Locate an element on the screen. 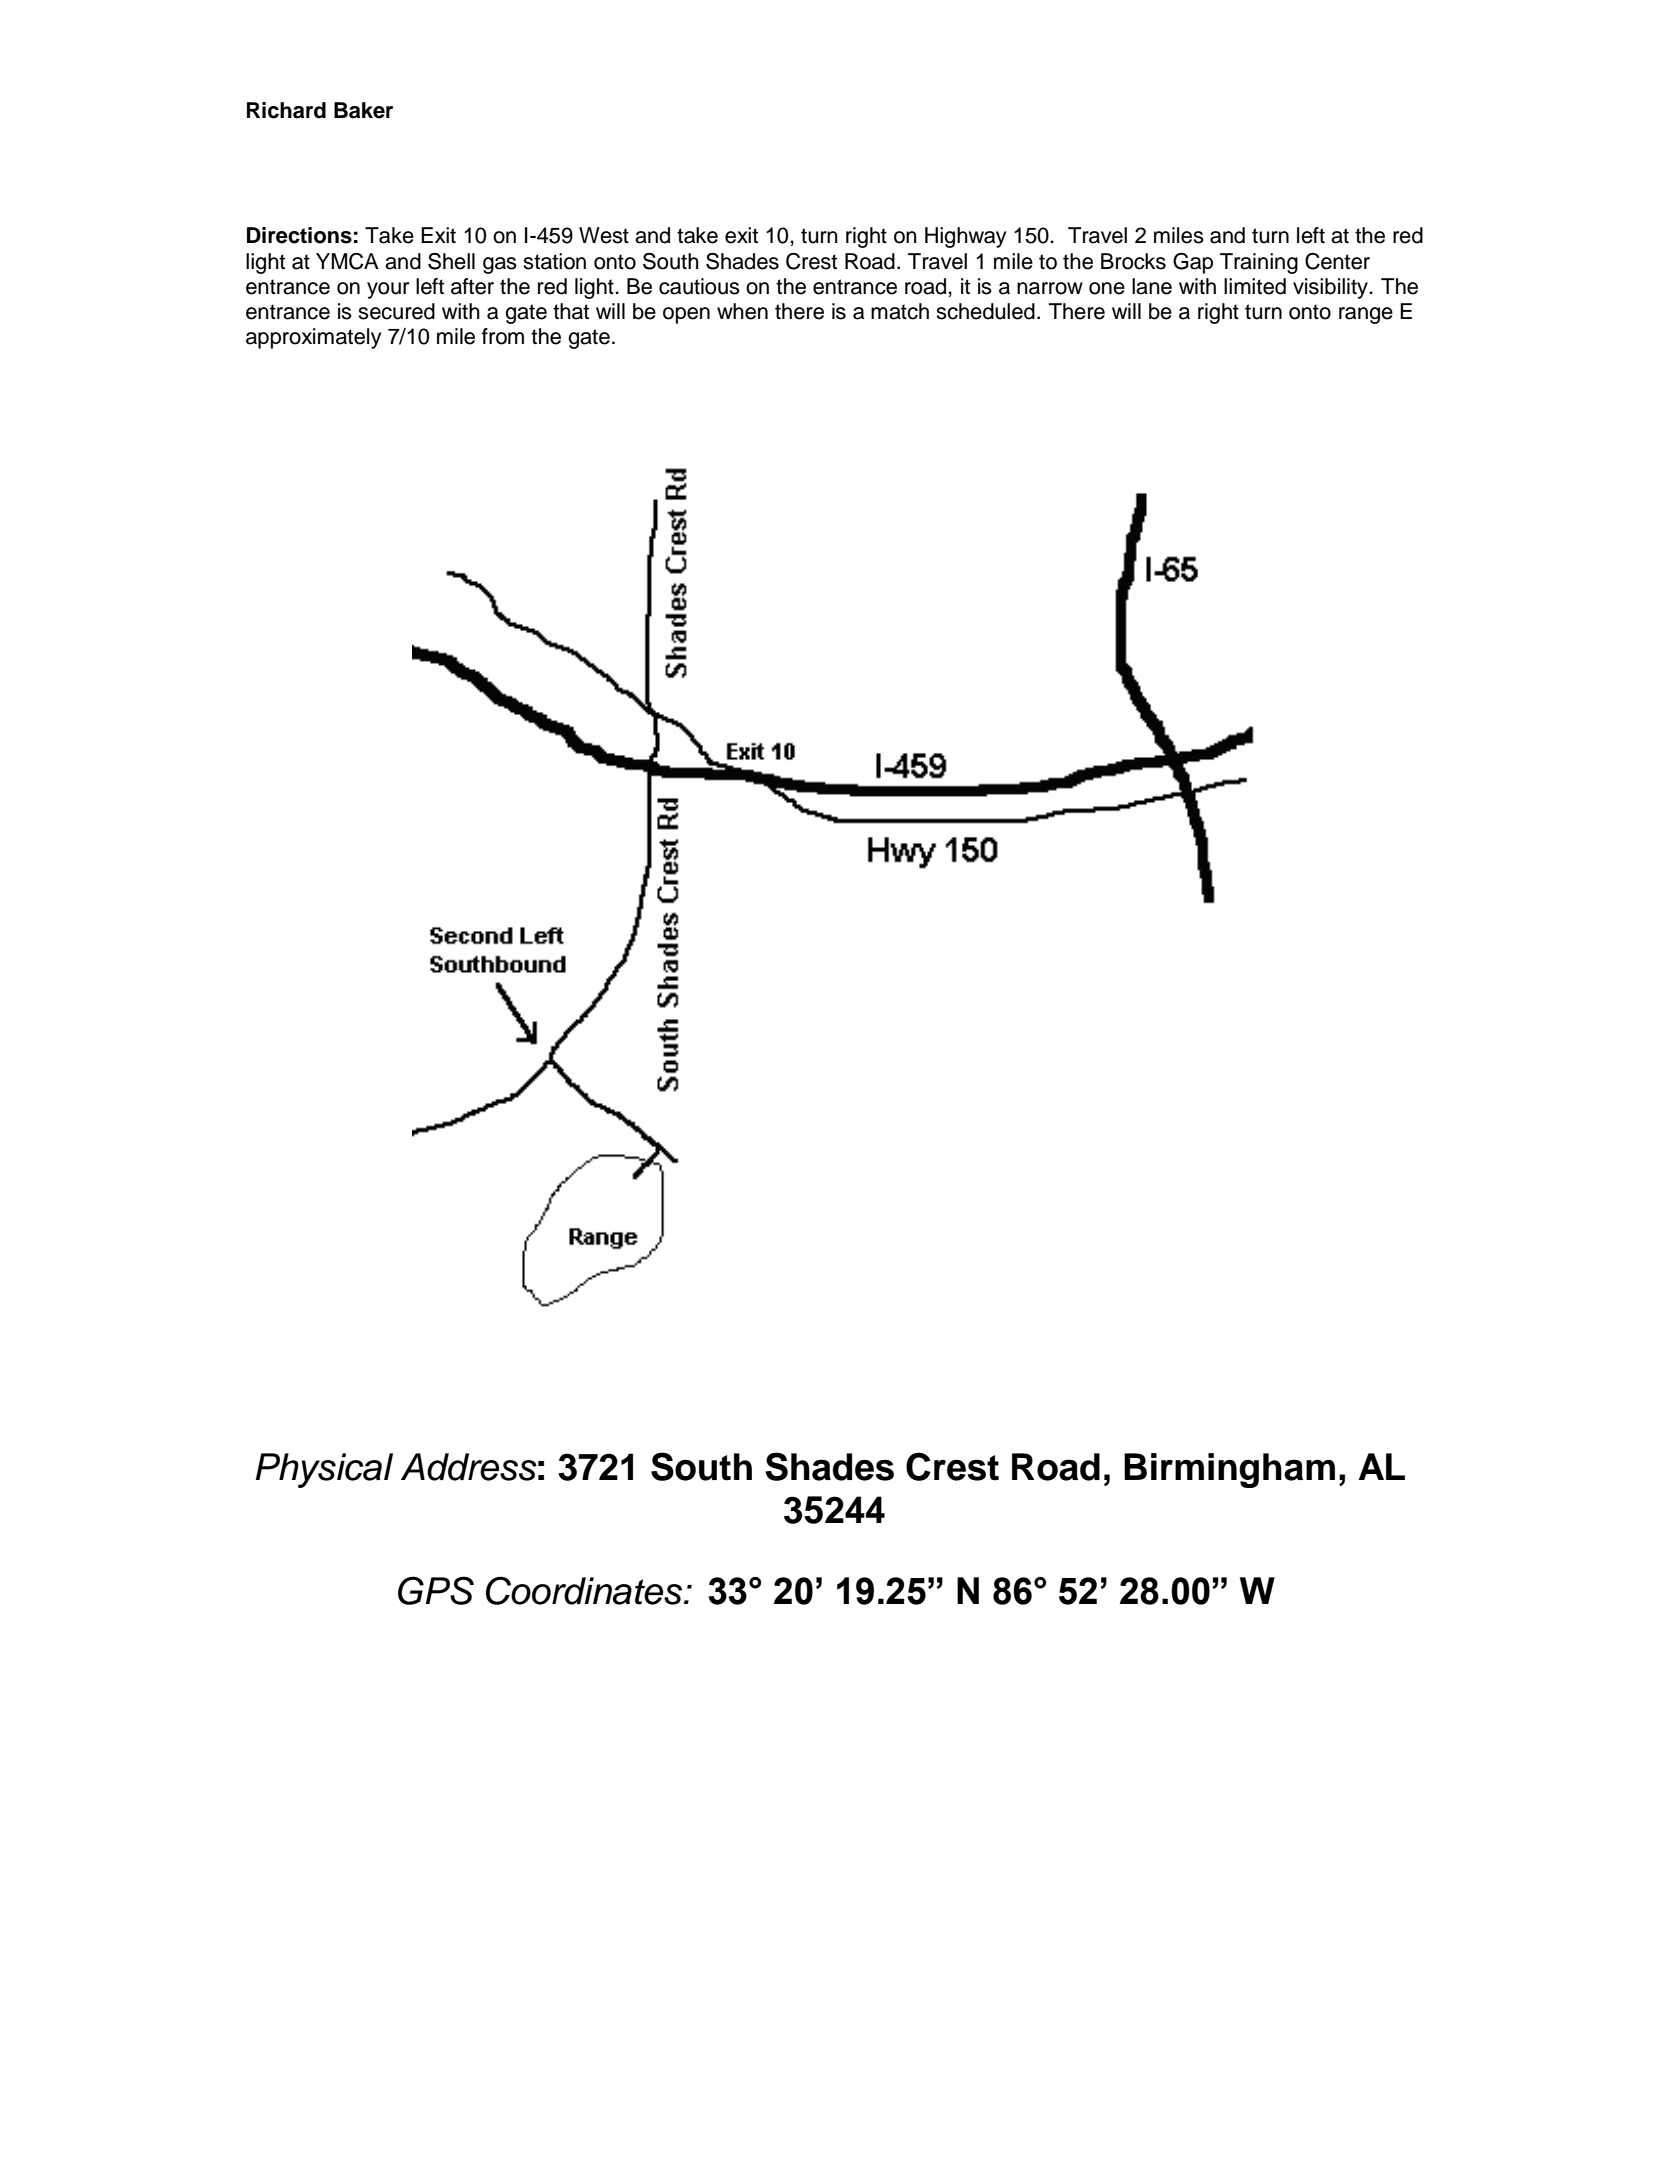  Highway is located at coordinates (965, 237).
